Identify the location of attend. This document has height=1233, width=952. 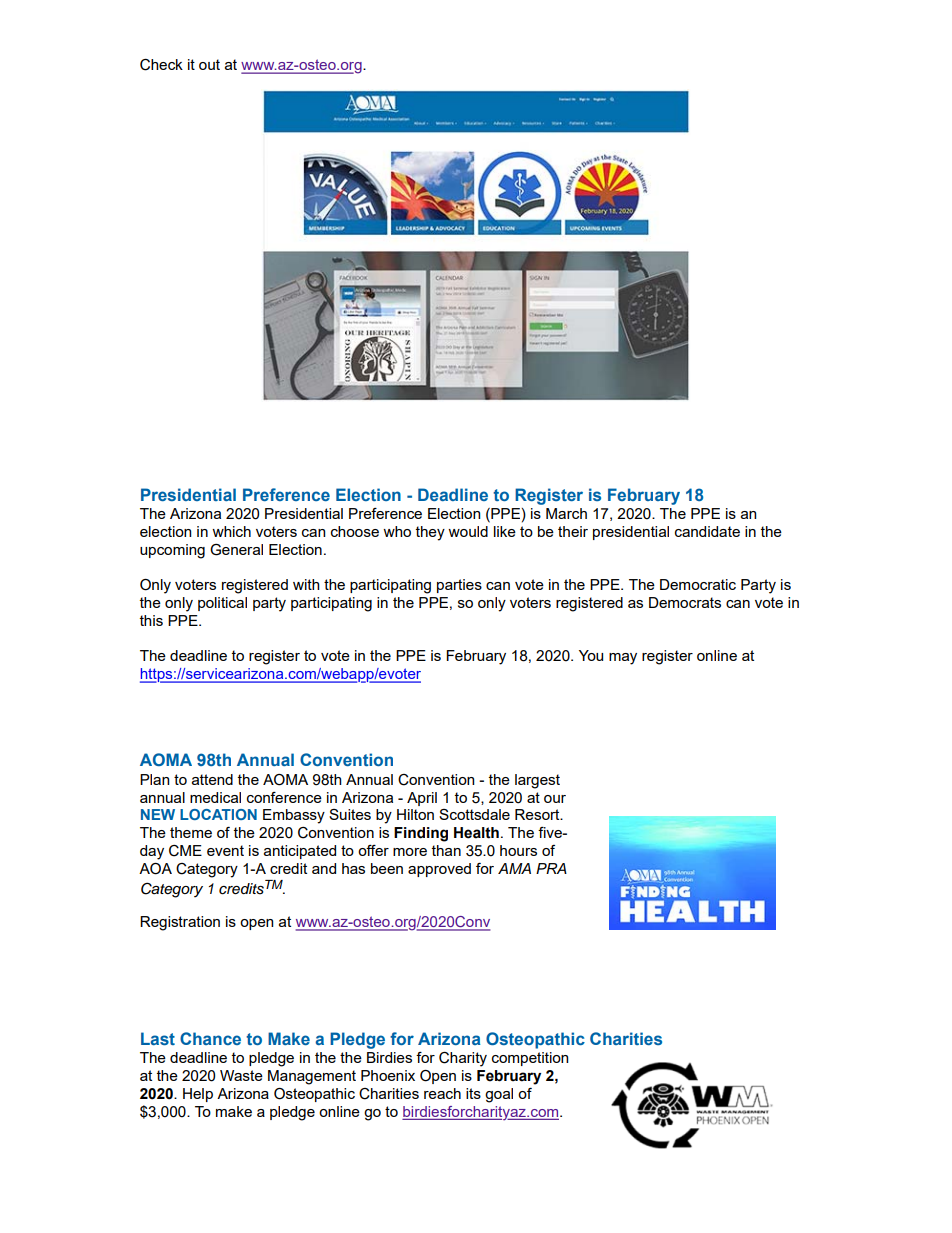
(212, 779).
